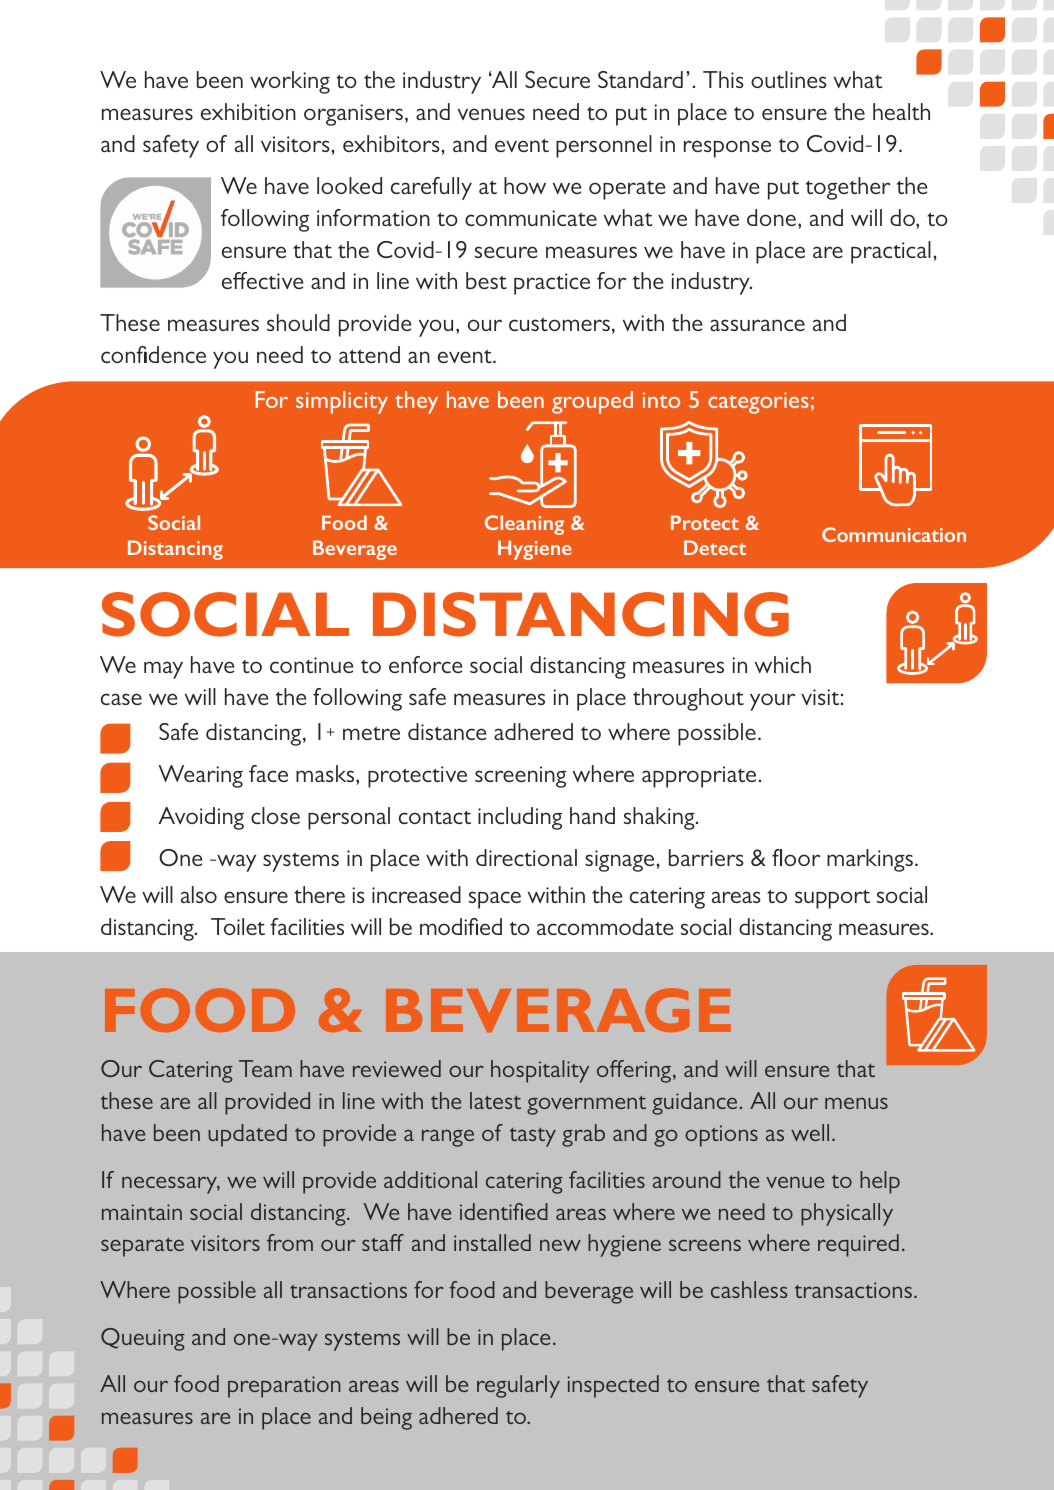  Describe the element at coordinates (248, 111) in the document. I see `exhibition` at that location.
